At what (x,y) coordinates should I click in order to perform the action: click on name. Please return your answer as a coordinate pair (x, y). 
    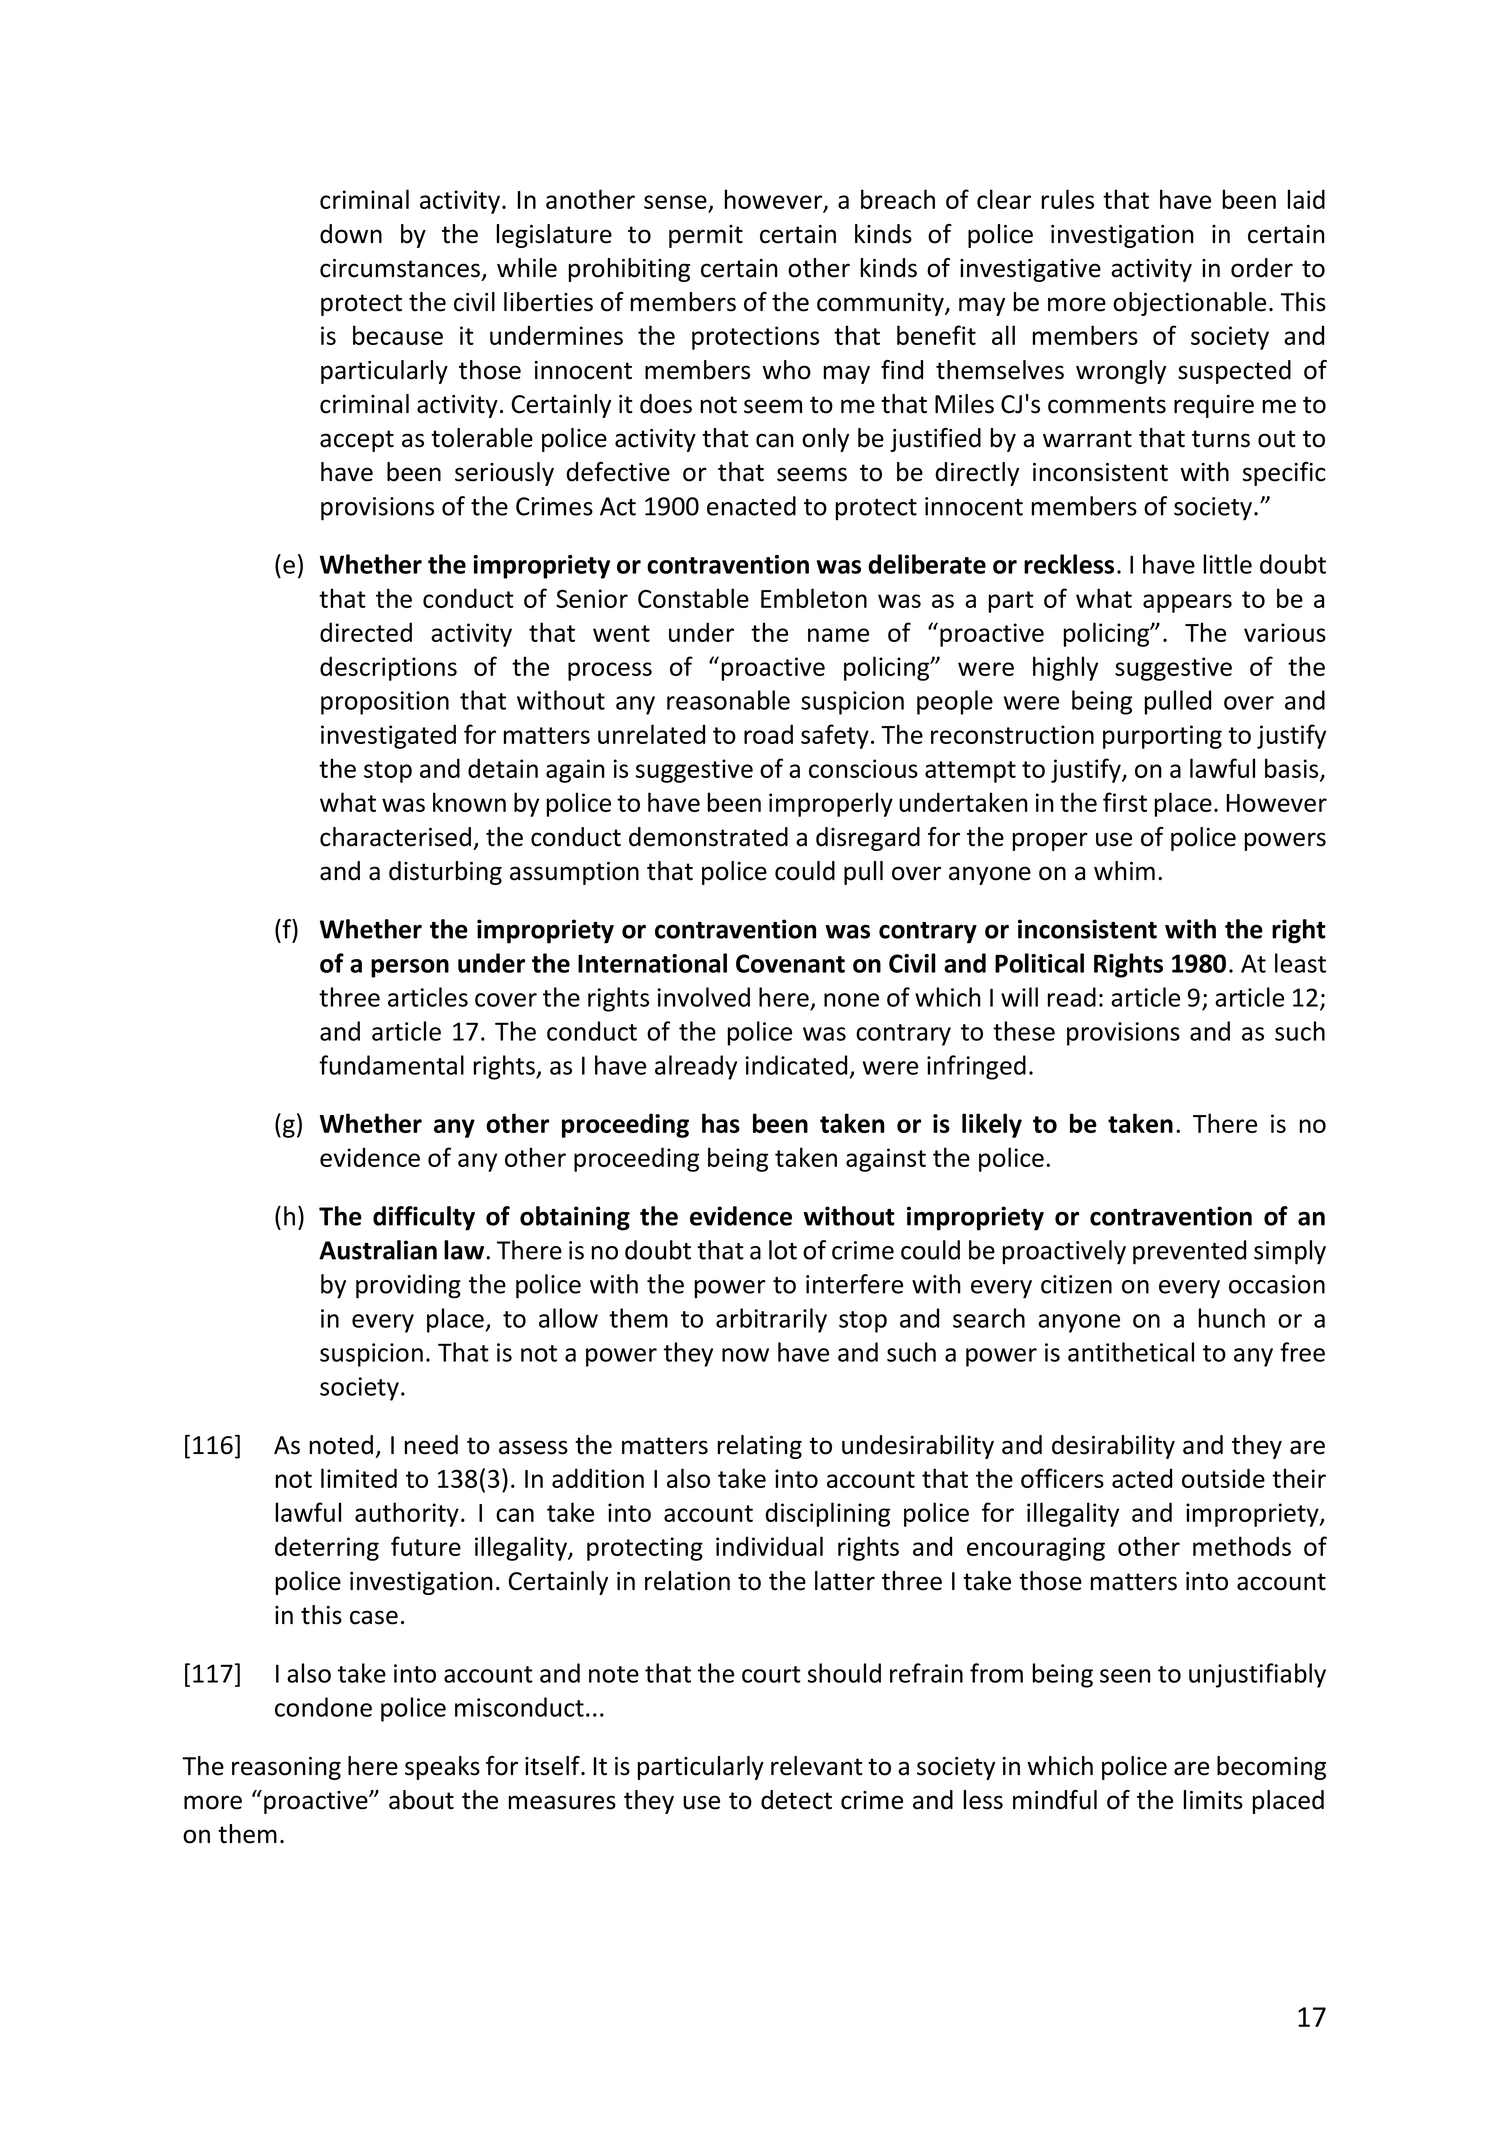
    Looking at the image, I should click on (838, 635).
